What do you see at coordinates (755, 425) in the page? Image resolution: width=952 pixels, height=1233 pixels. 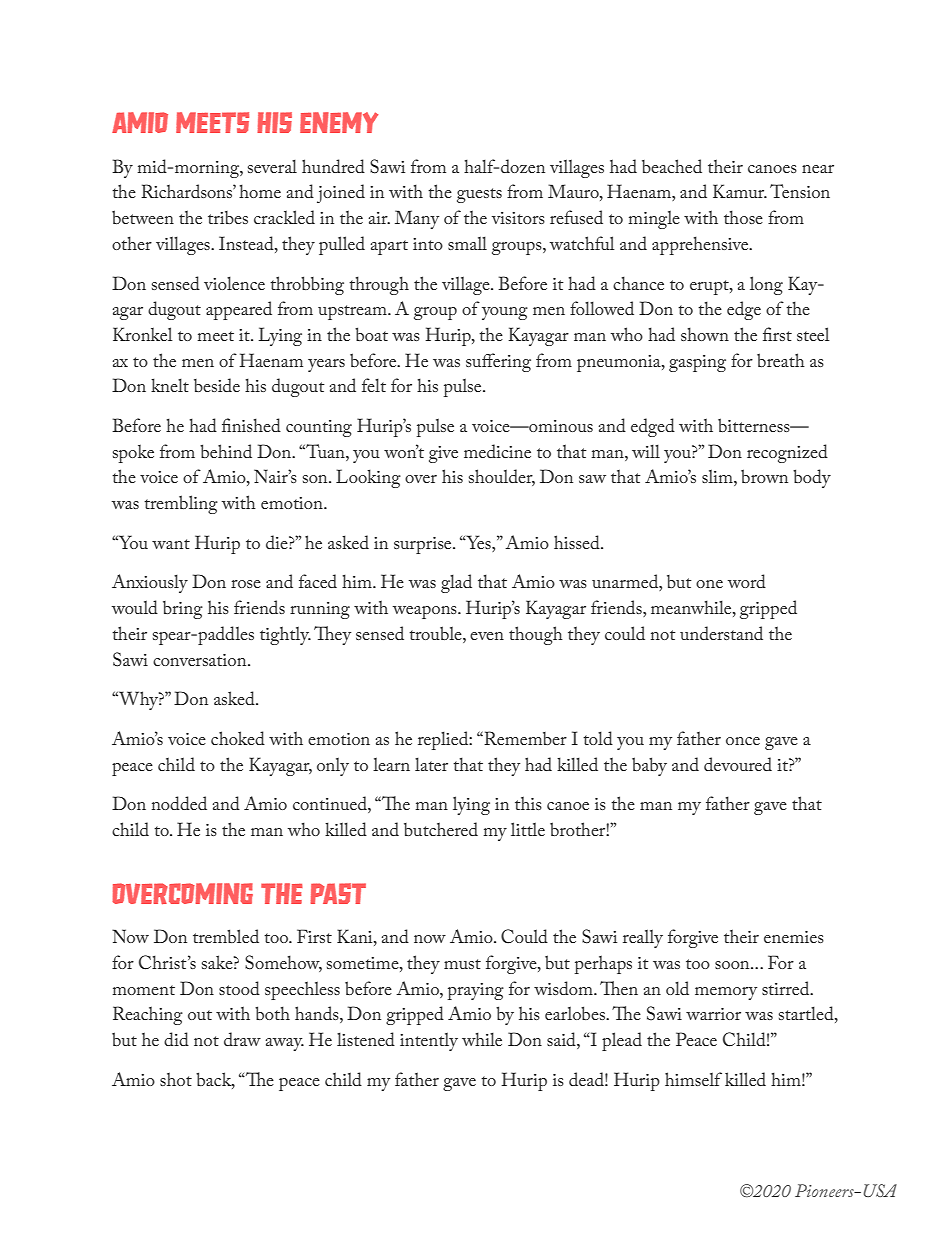 I see `bitterness` at bounding box center [755, 425].
